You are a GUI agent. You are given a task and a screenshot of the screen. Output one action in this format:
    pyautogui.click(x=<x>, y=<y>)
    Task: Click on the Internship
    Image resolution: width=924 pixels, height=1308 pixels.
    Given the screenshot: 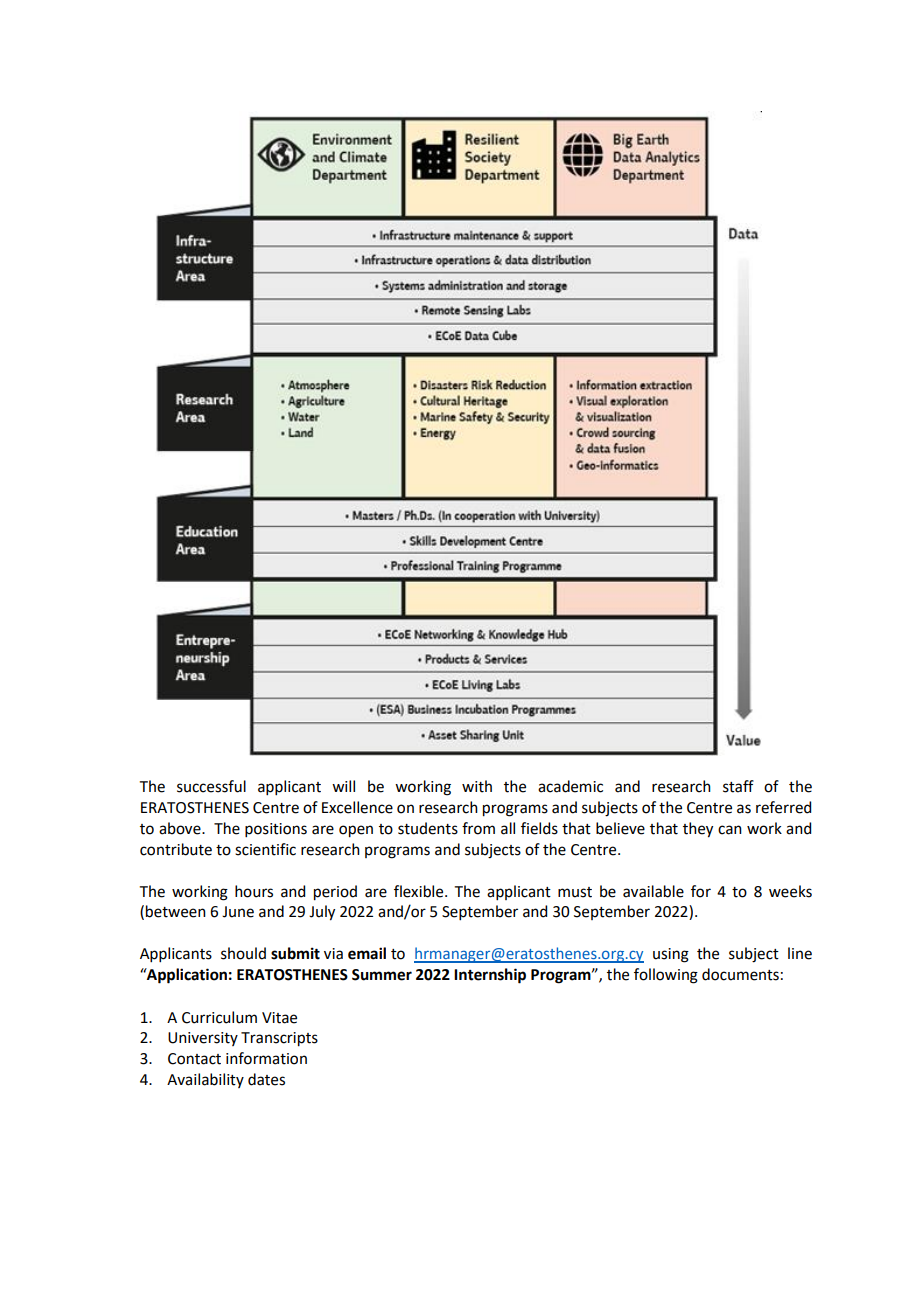 What is the action you would take?
    pyautogui.click(x=490, y=976)
